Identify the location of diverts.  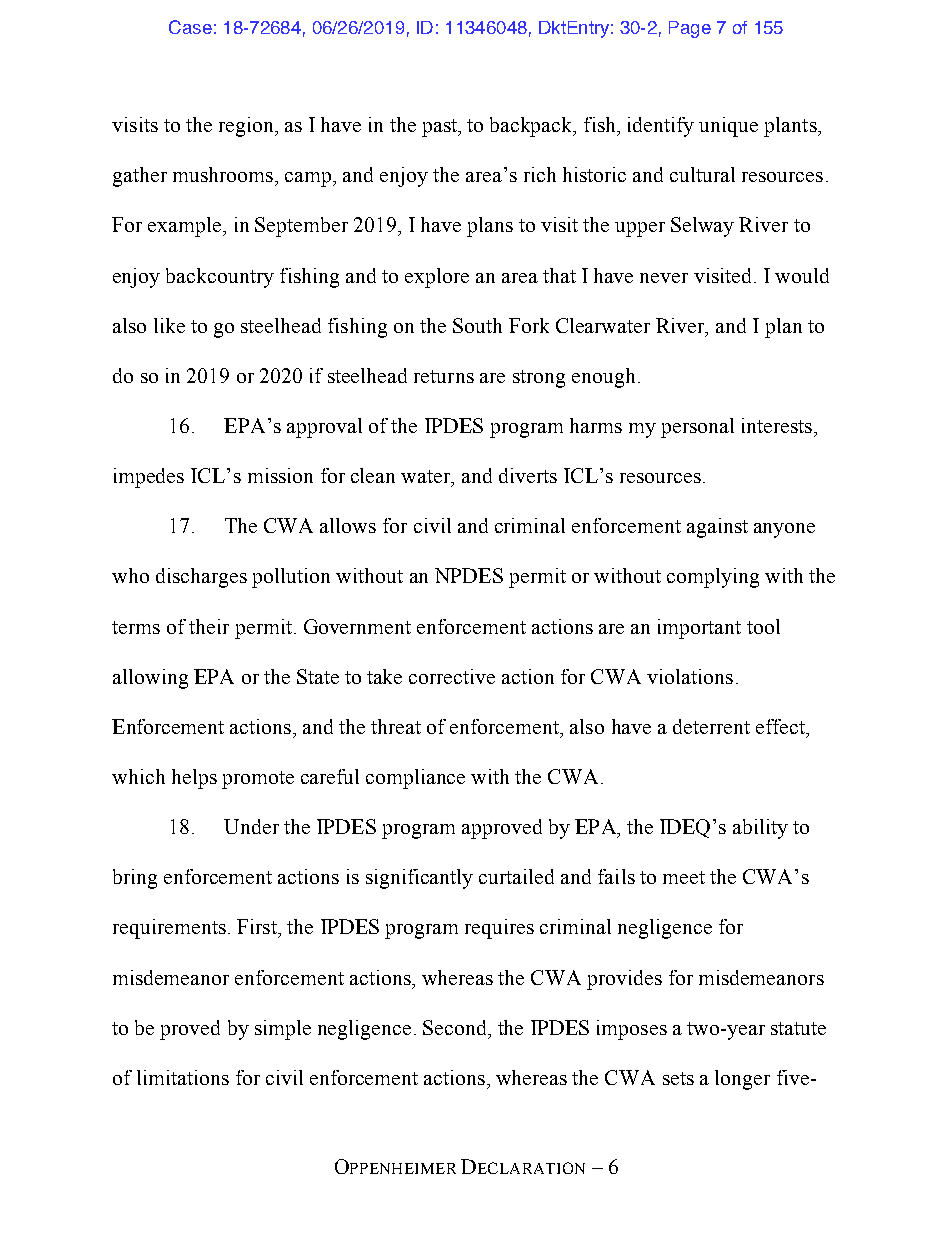
(528, 475).
